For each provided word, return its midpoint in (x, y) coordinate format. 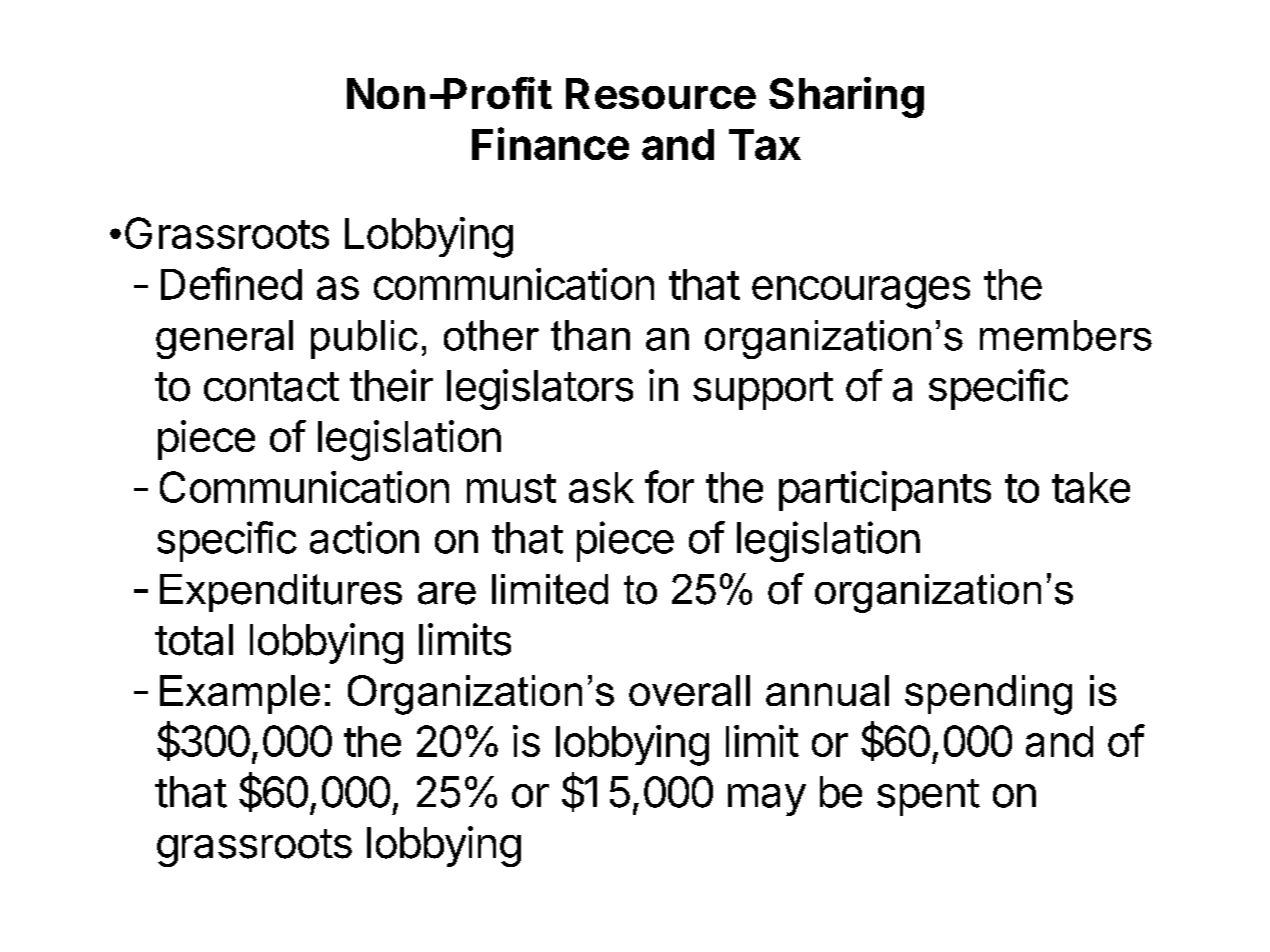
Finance (550, 143)
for (669, 486)
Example (240, 694)
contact (271, 387)
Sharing (846, 97)
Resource (661, 93)
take (1091, 487)
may (767, 800)
